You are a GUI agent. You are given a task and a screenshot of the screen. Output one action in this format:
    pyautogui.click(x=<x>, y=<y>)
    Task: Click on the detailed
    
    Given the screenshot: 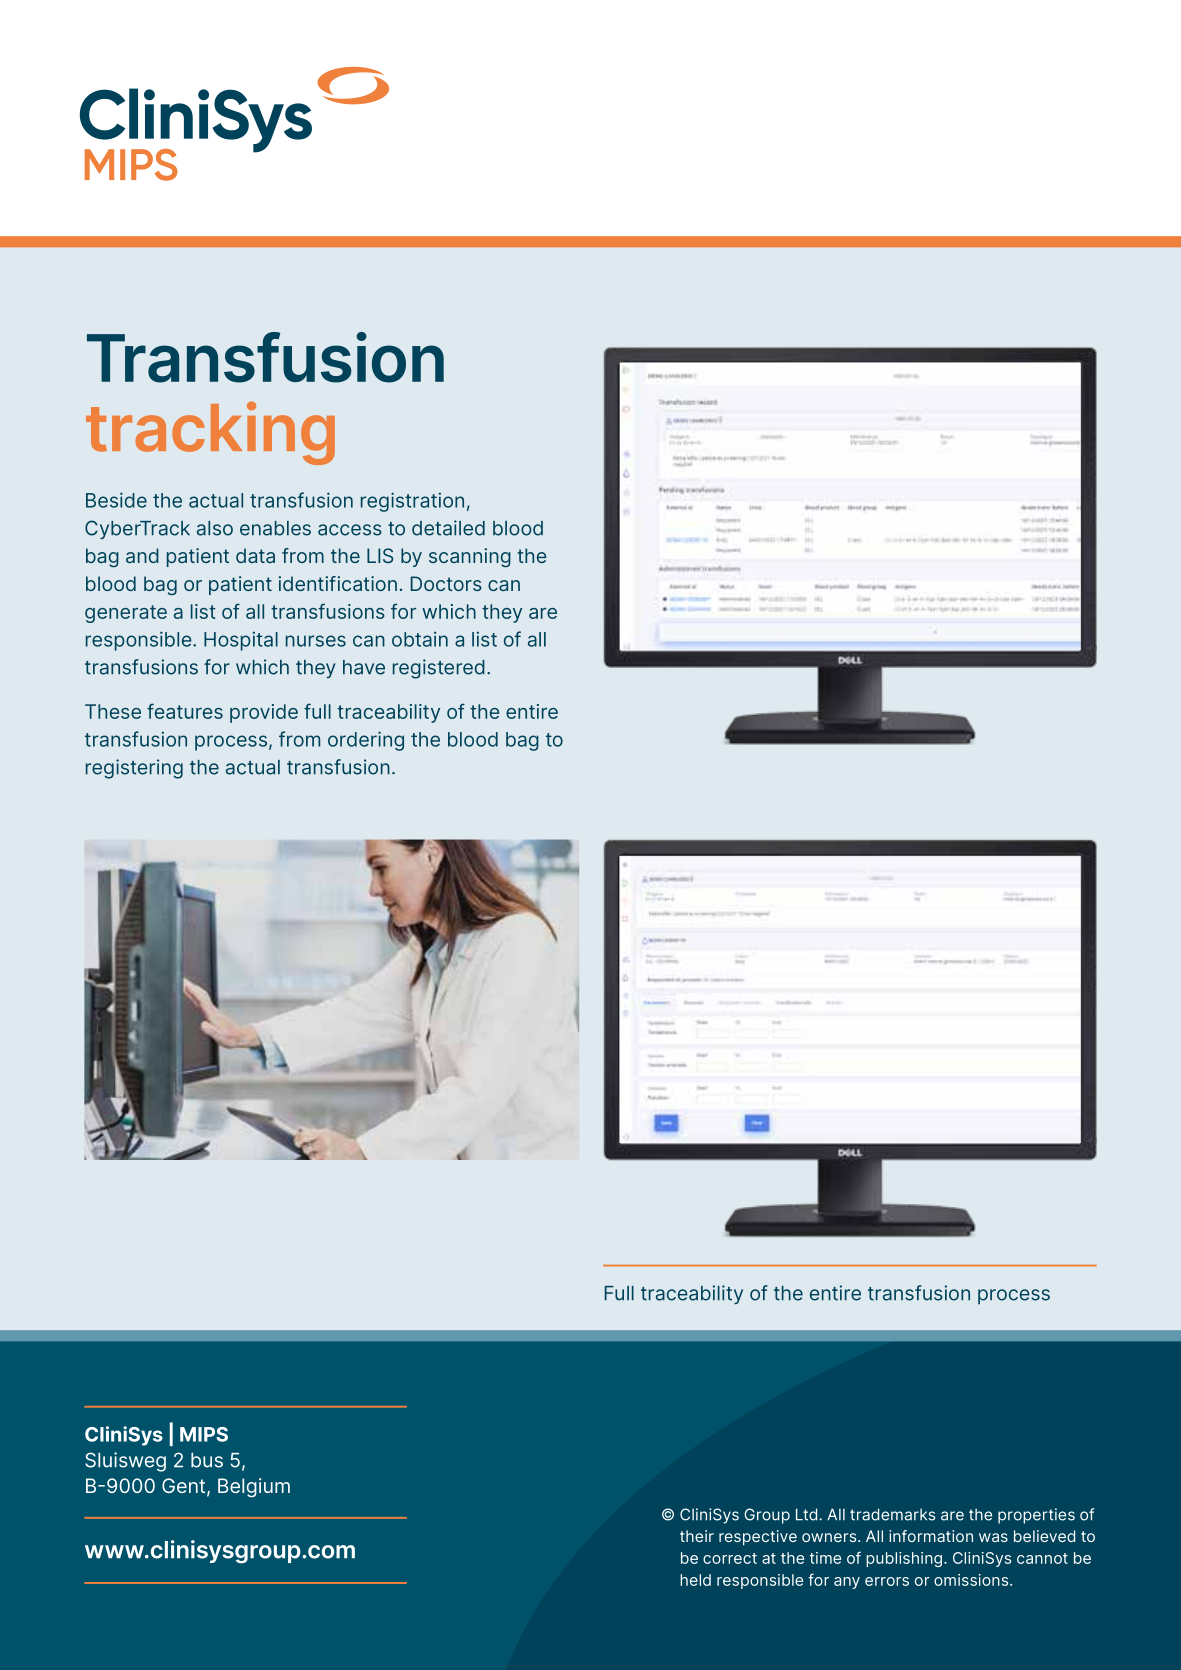 What is the action you would take?
    pyautogui.click(x=448, y=528)
